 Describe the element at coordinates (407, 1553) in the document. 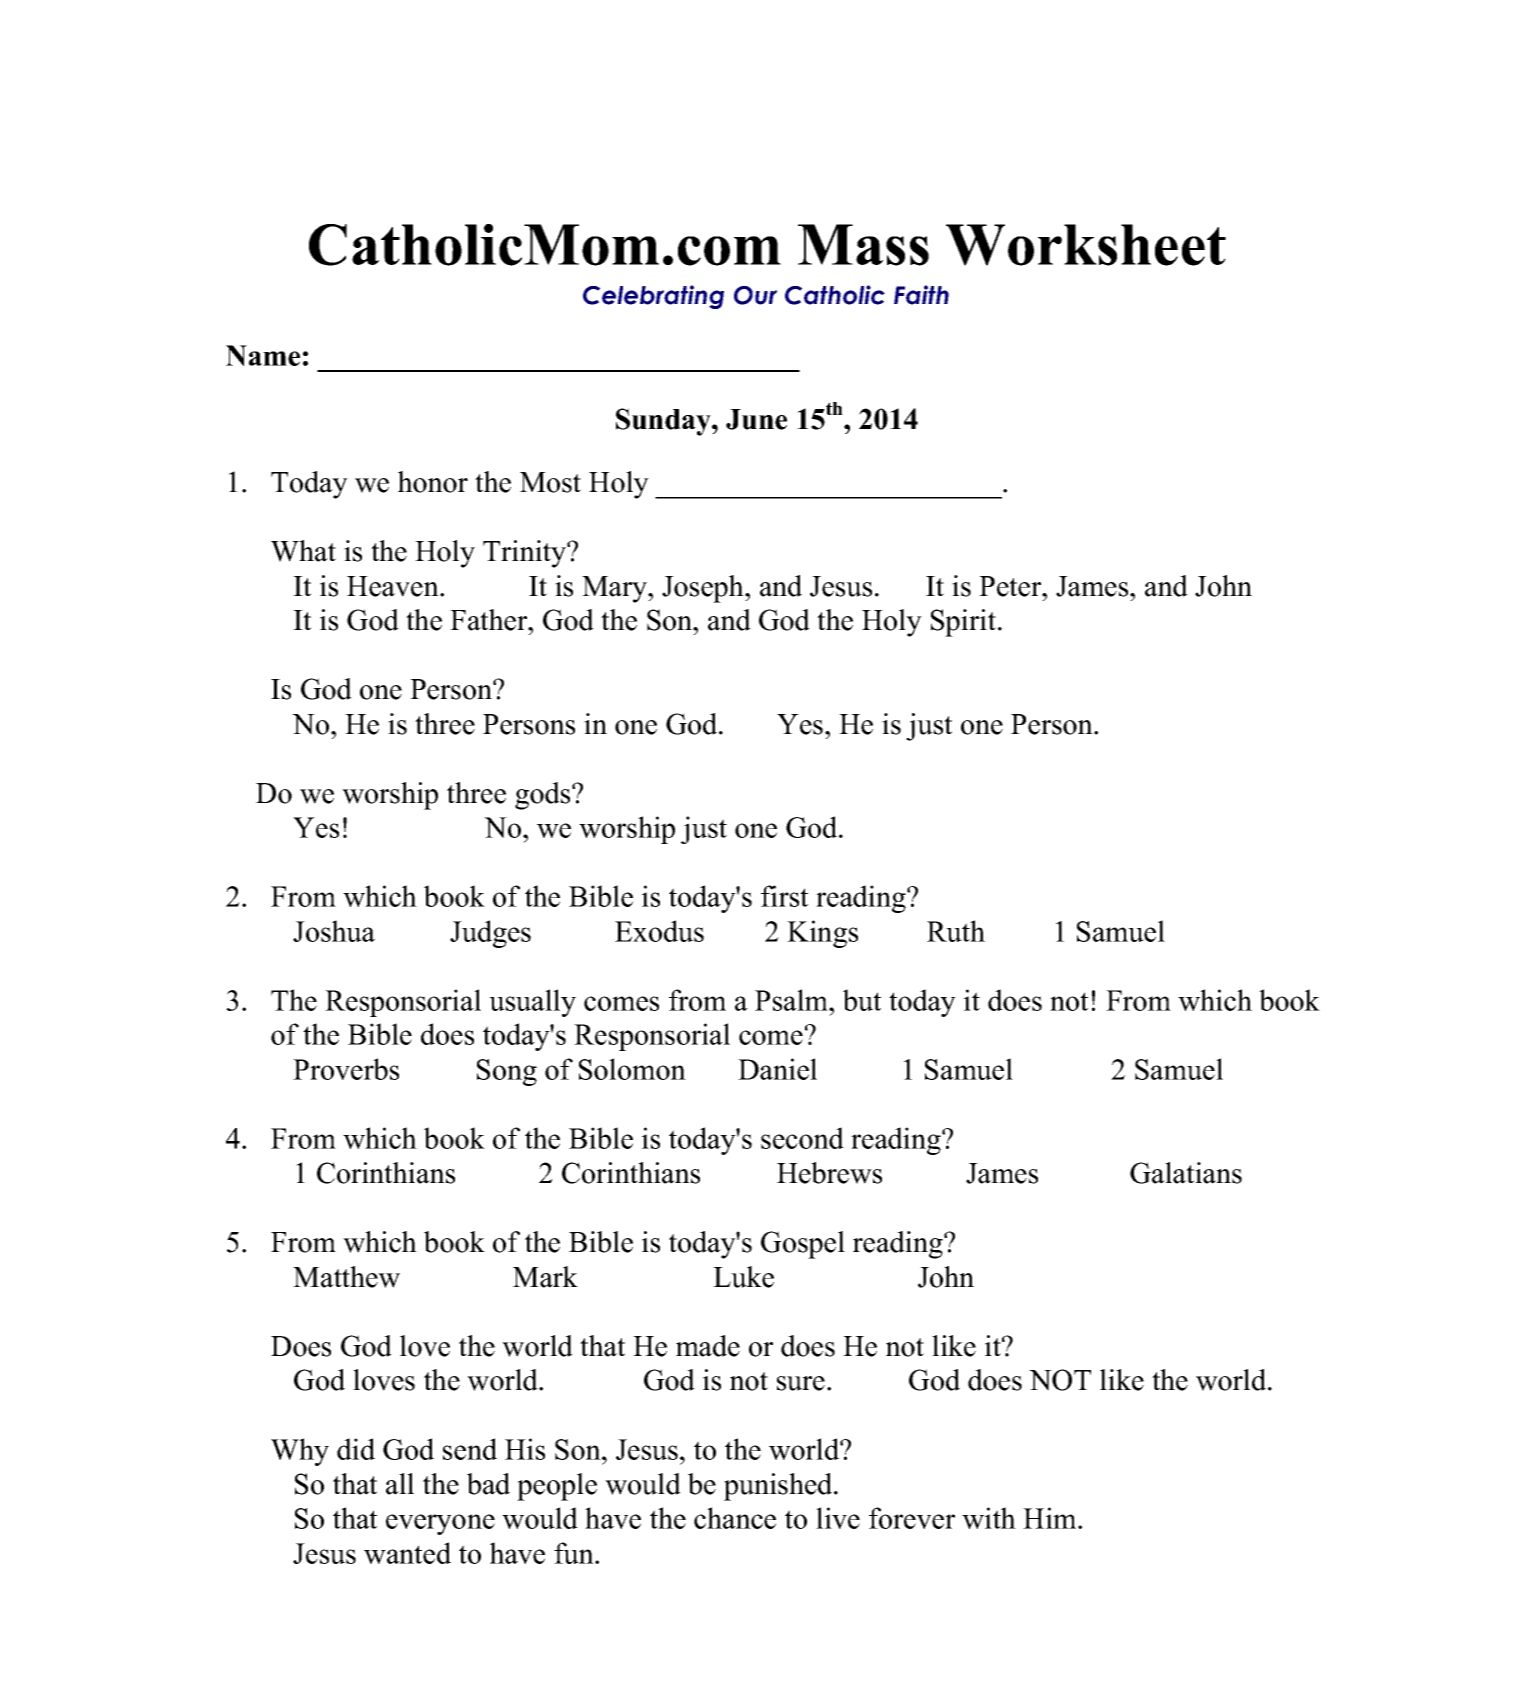

I see `wanted` at that location.
